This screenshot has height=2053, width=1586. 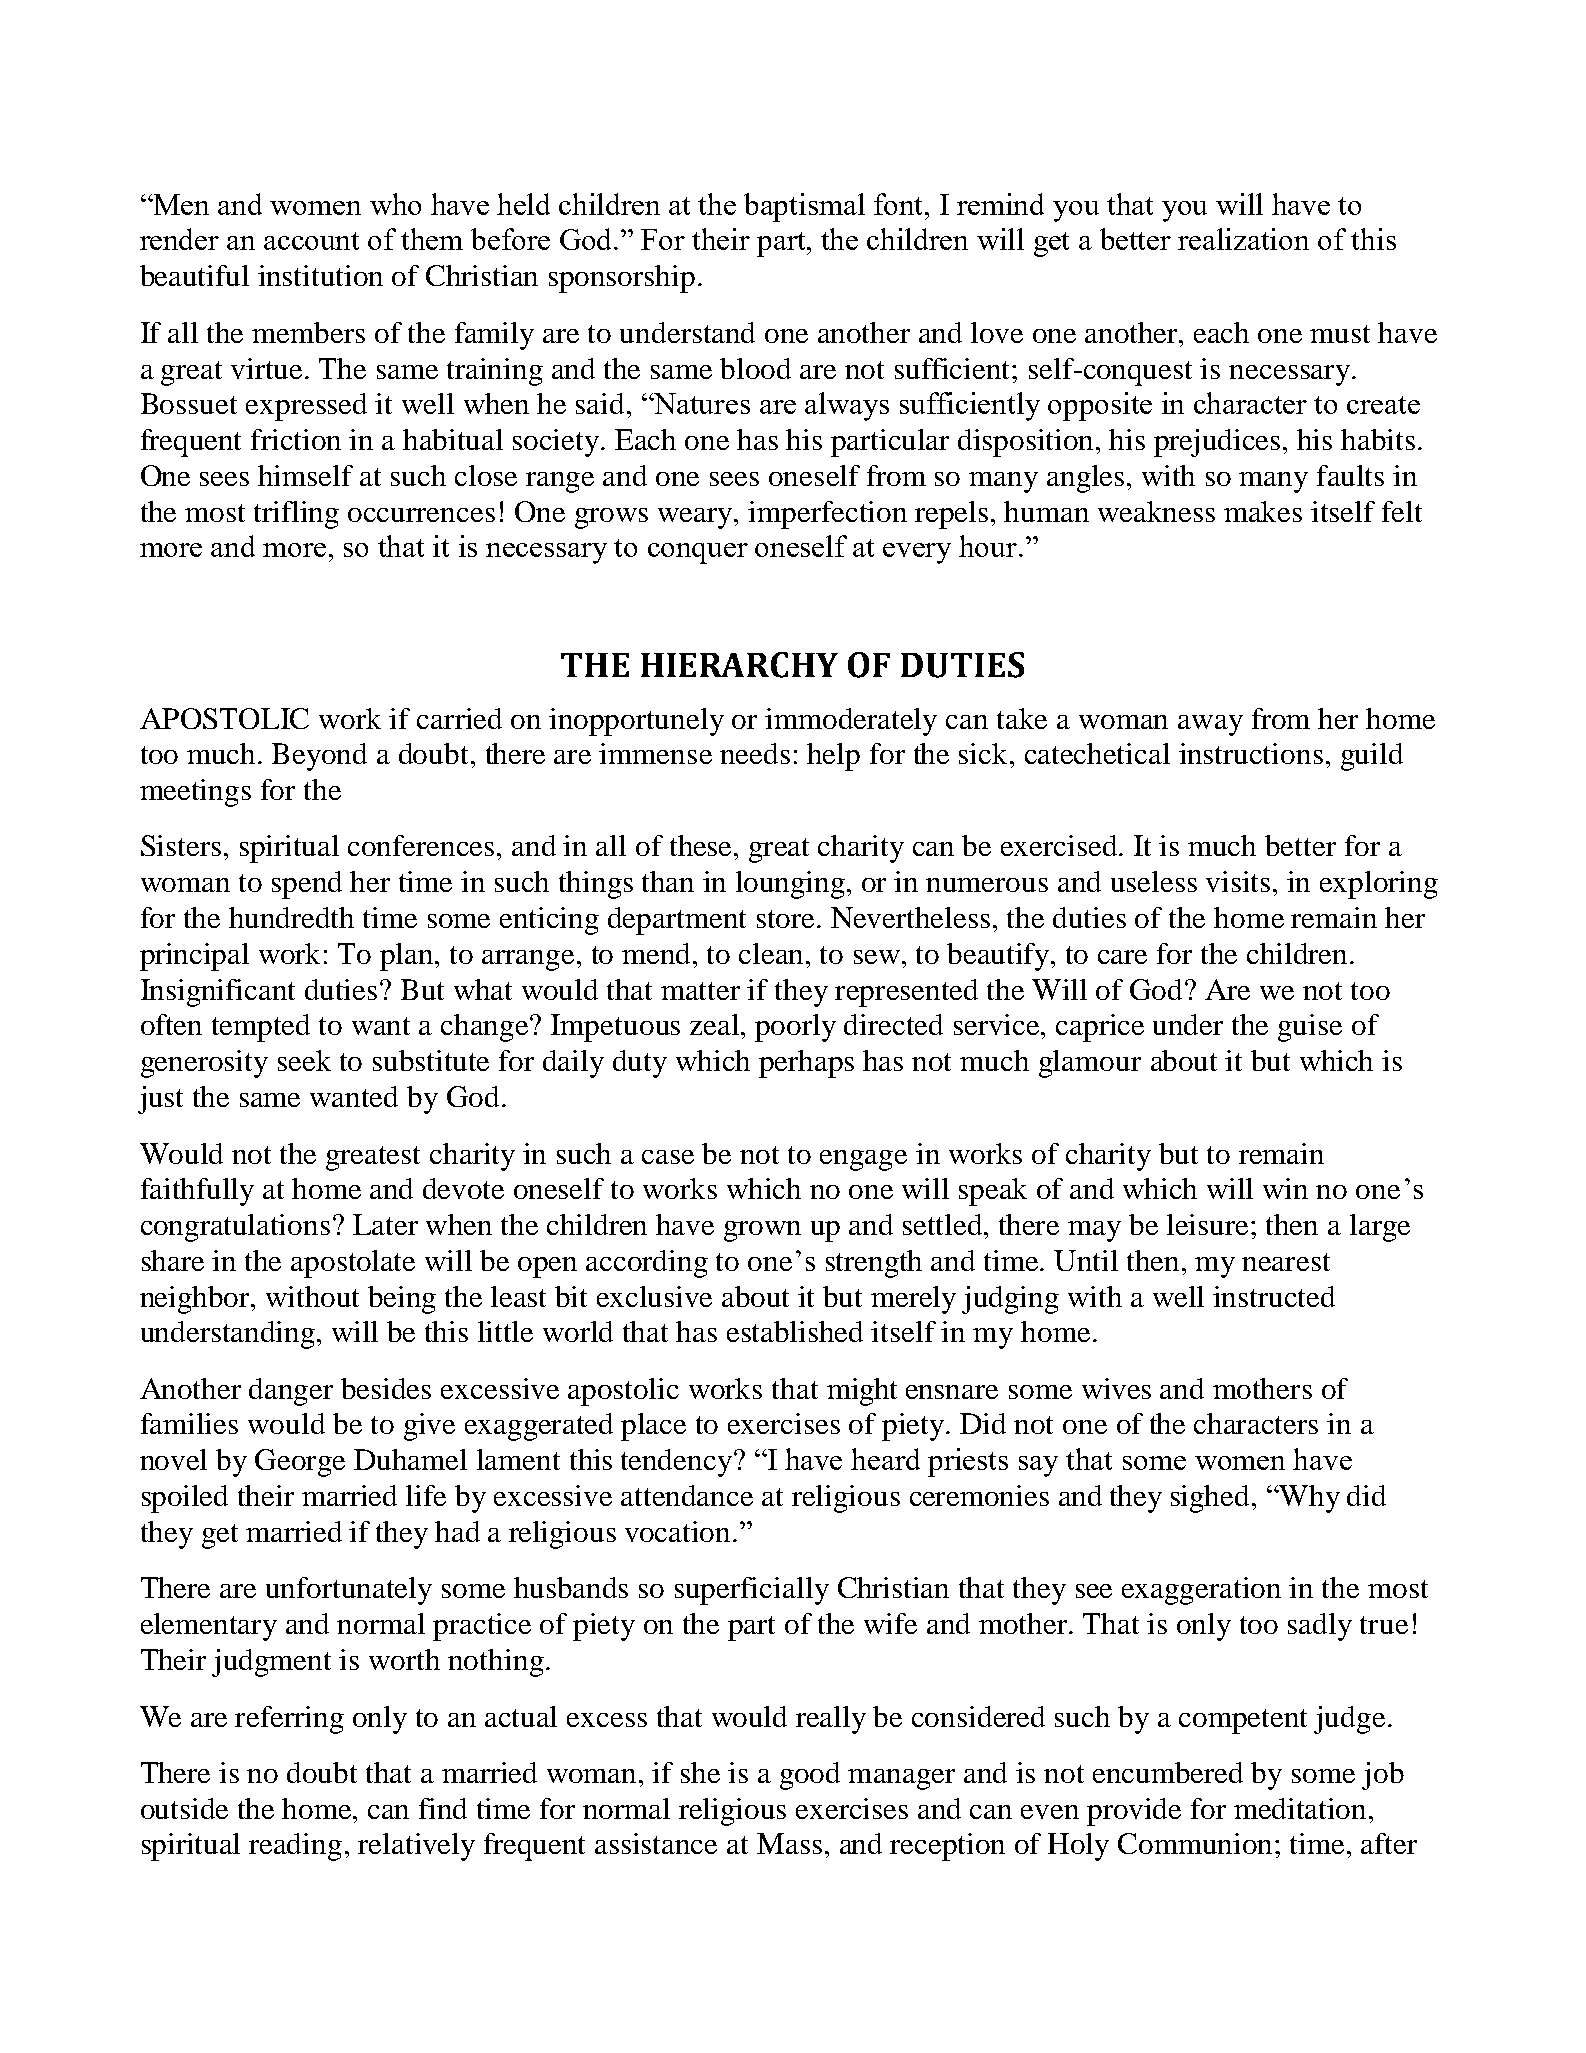 I want to click on away, so click(x=1210, y=725).
